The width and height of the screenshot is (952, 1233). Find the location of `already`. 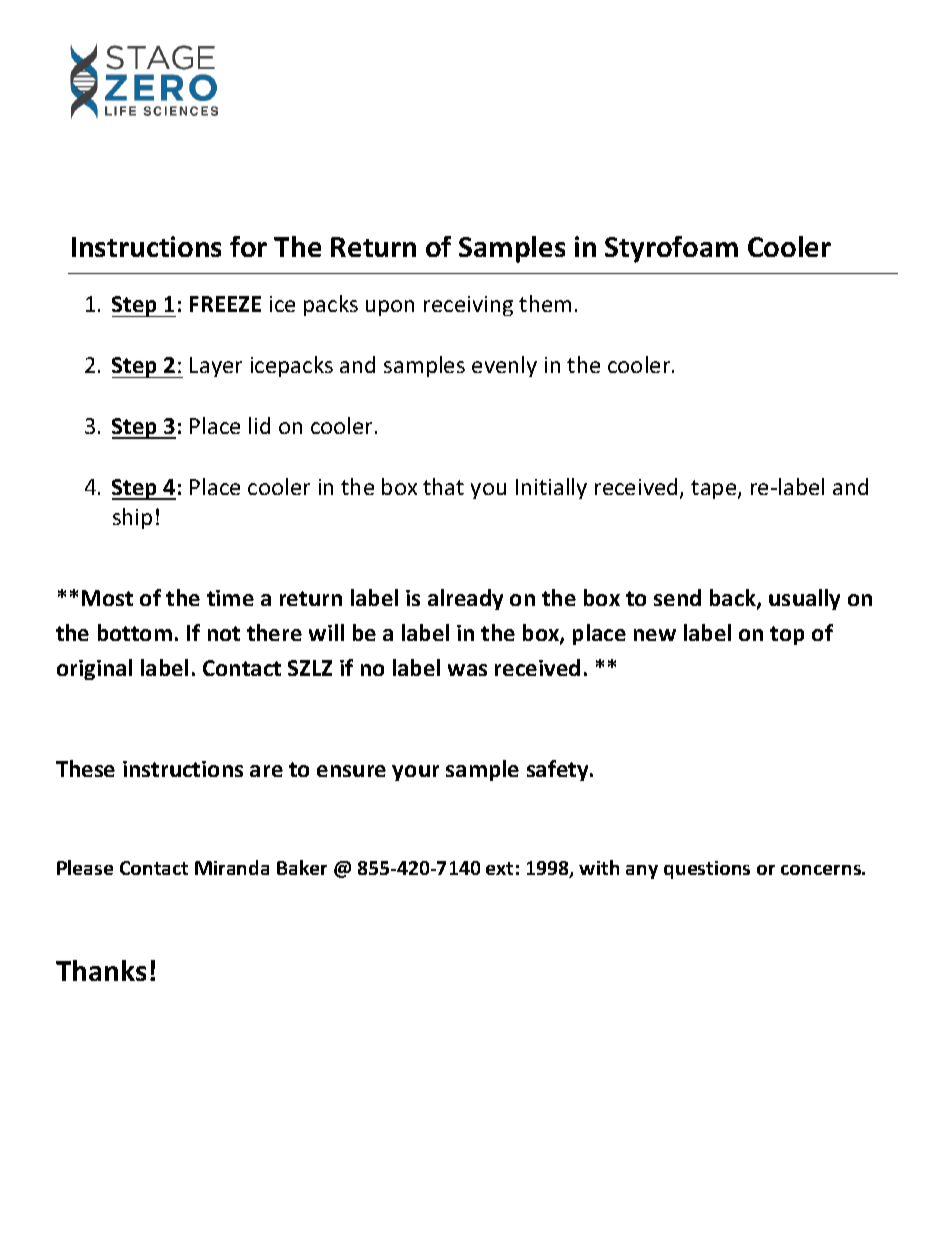

already is located at coordinates (465, 599).
